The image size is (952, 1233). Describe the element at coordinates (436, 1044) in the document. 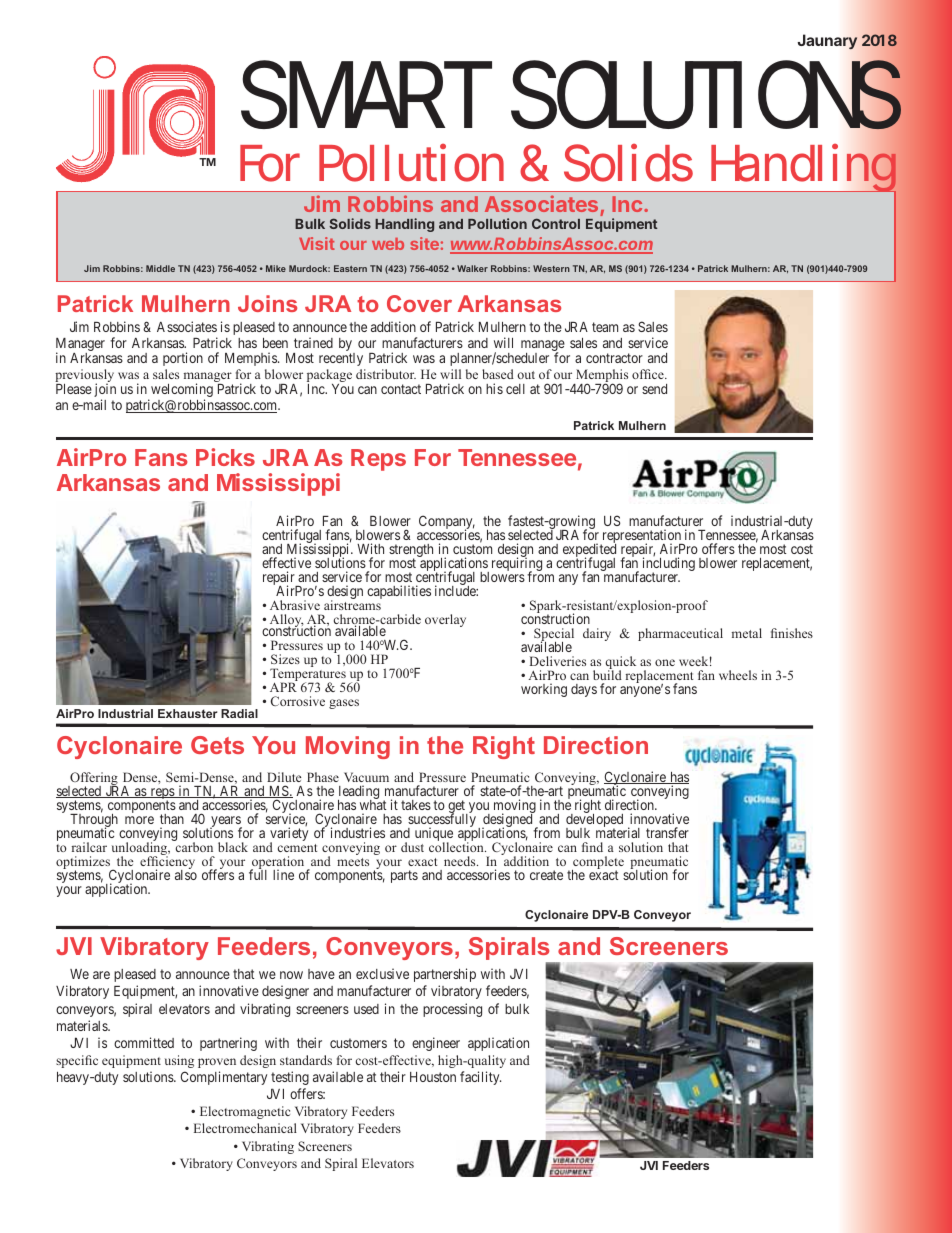

I see `engineer` at that location.
